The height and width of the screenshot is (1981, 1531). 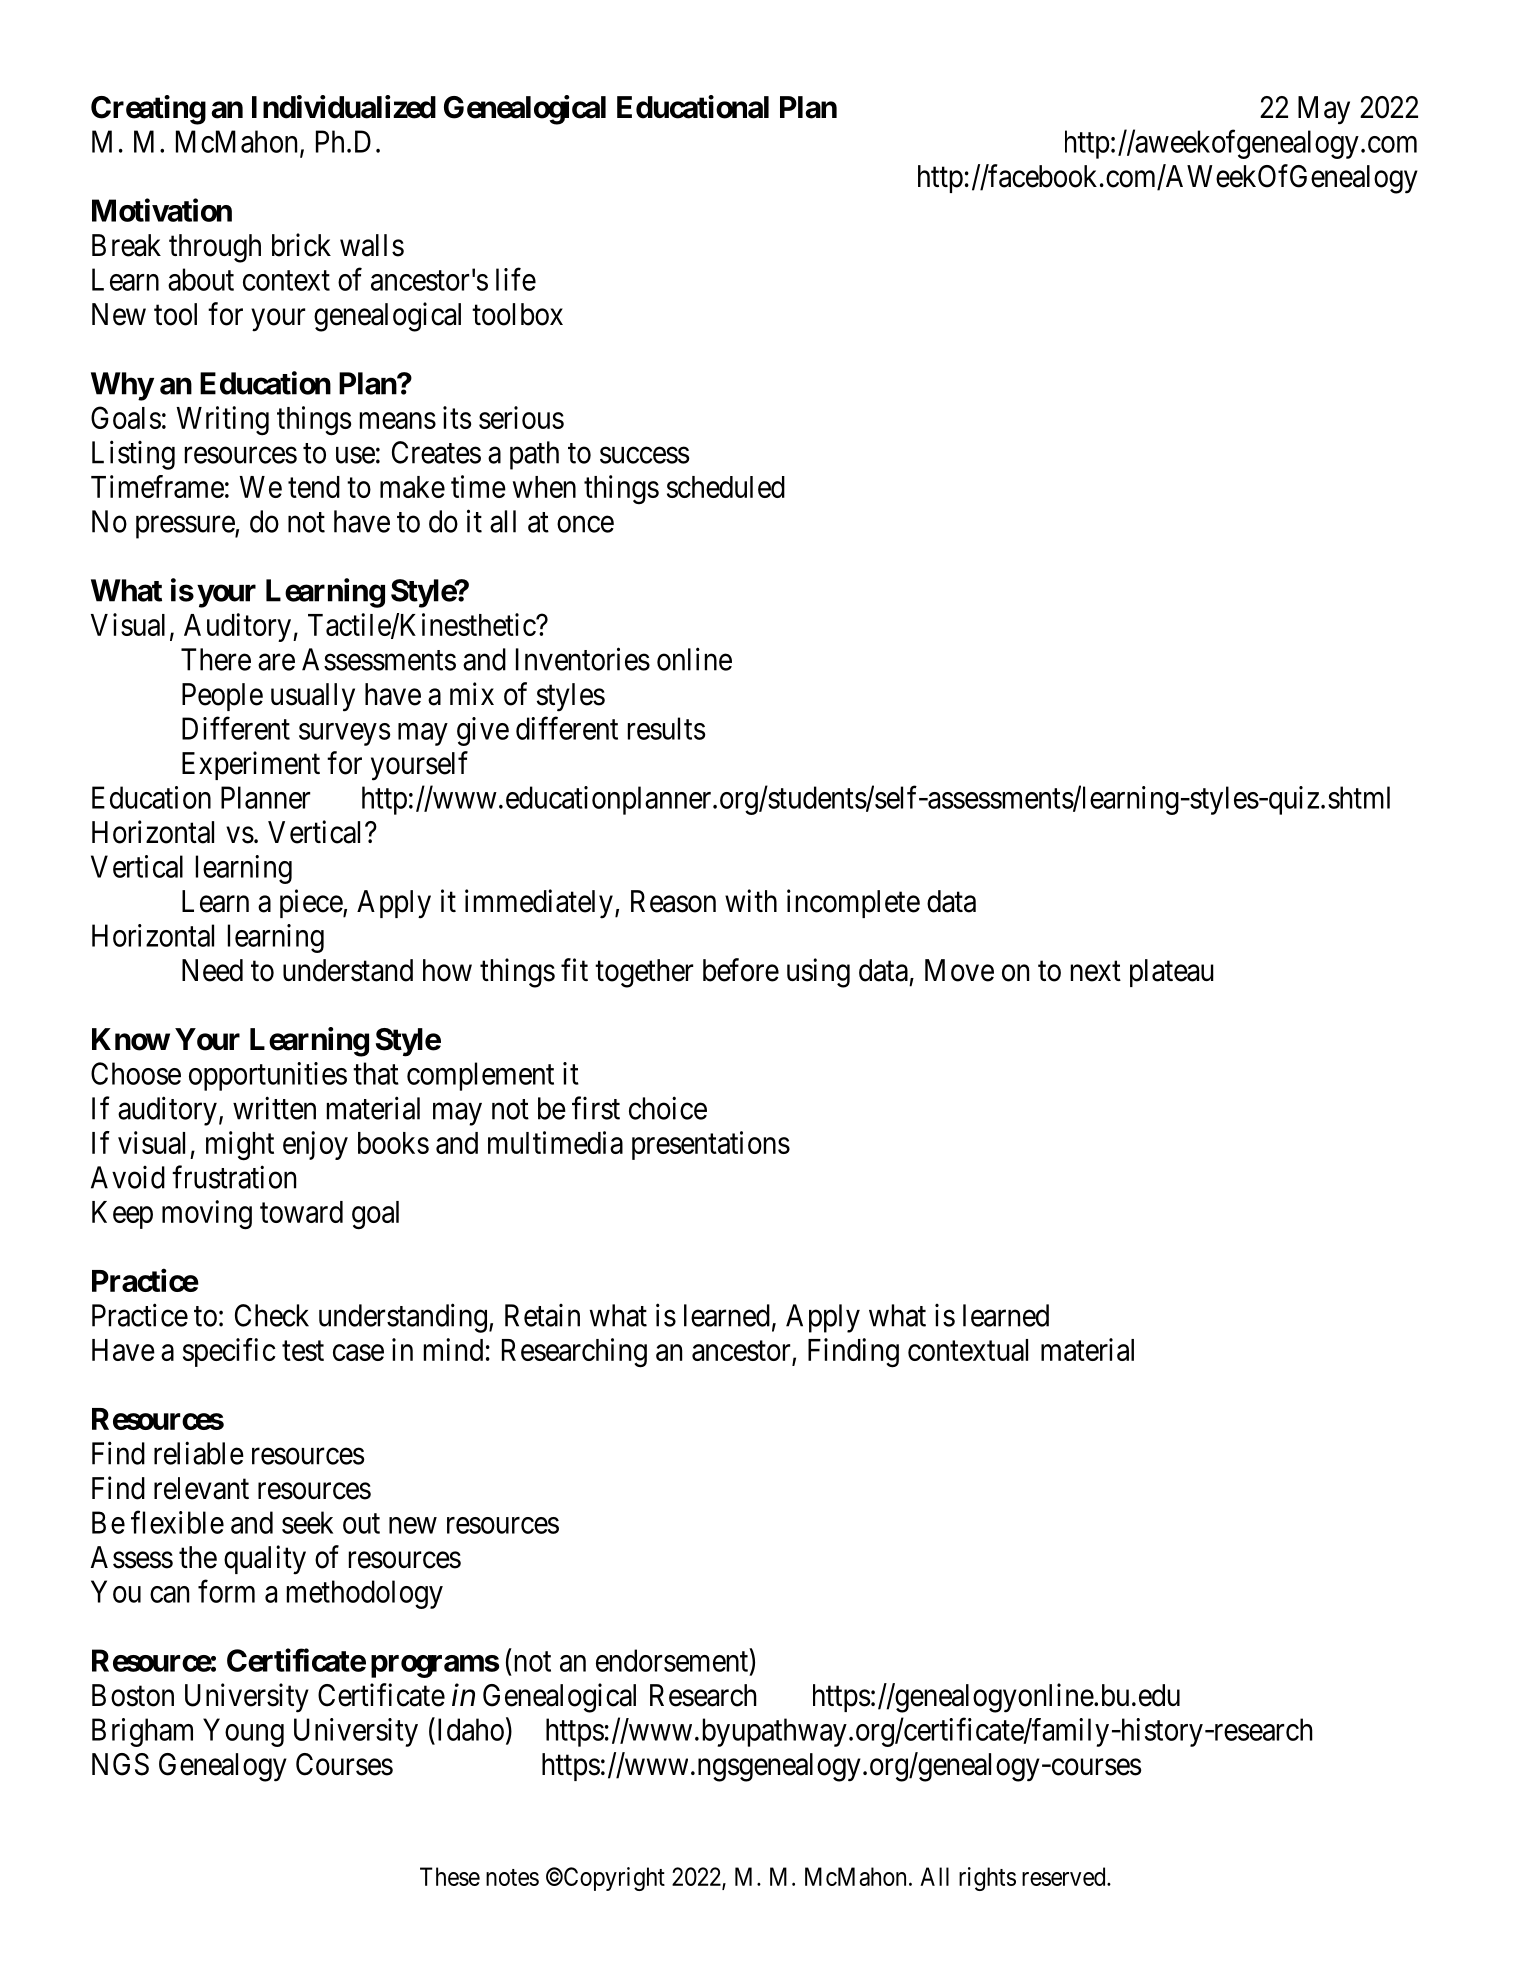 I want to click on These, so click(x=450, y=1876).
